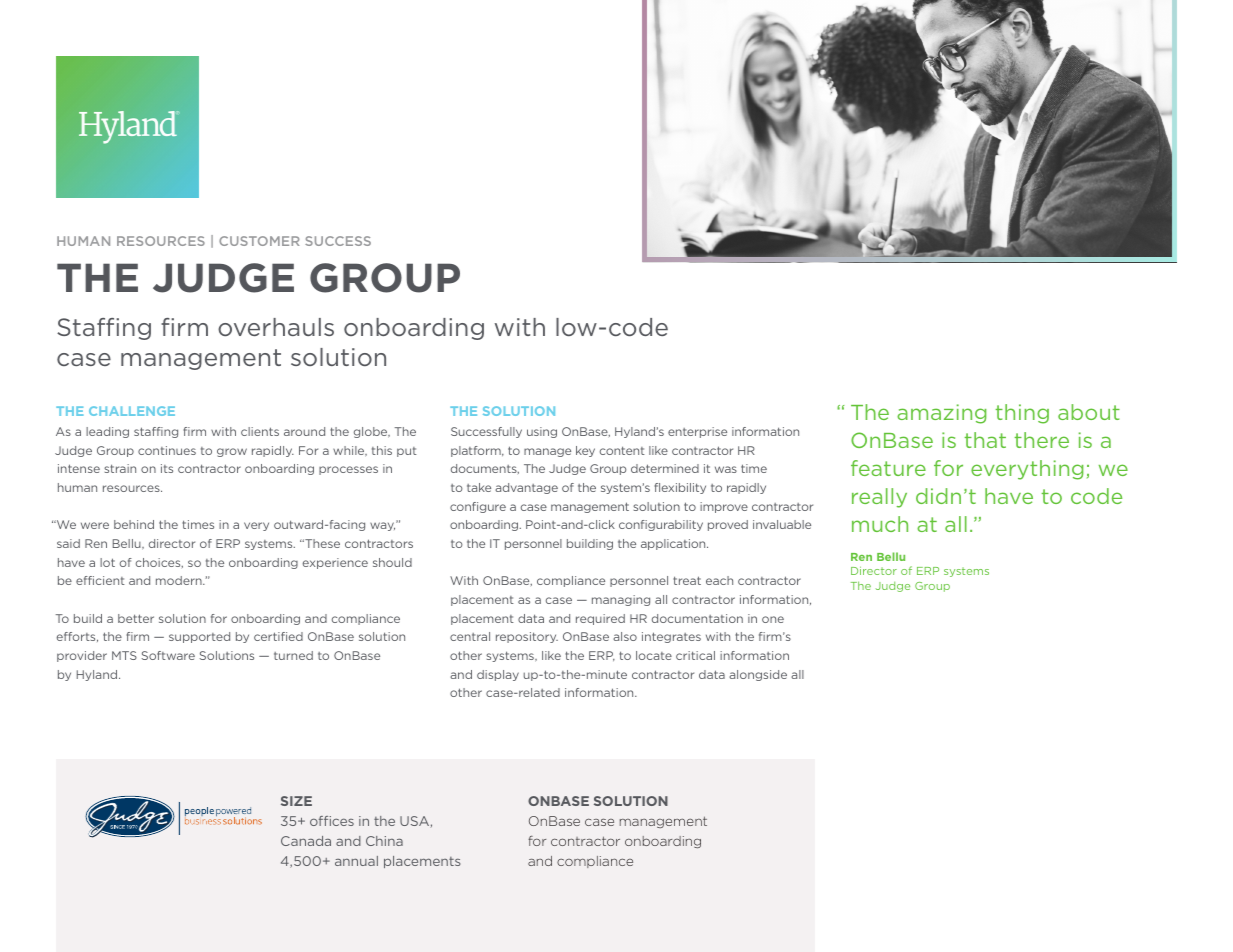  What do you see at coordinates (542, 432) in the screenshot?
I see `using` at bounding box center [542, 432].
